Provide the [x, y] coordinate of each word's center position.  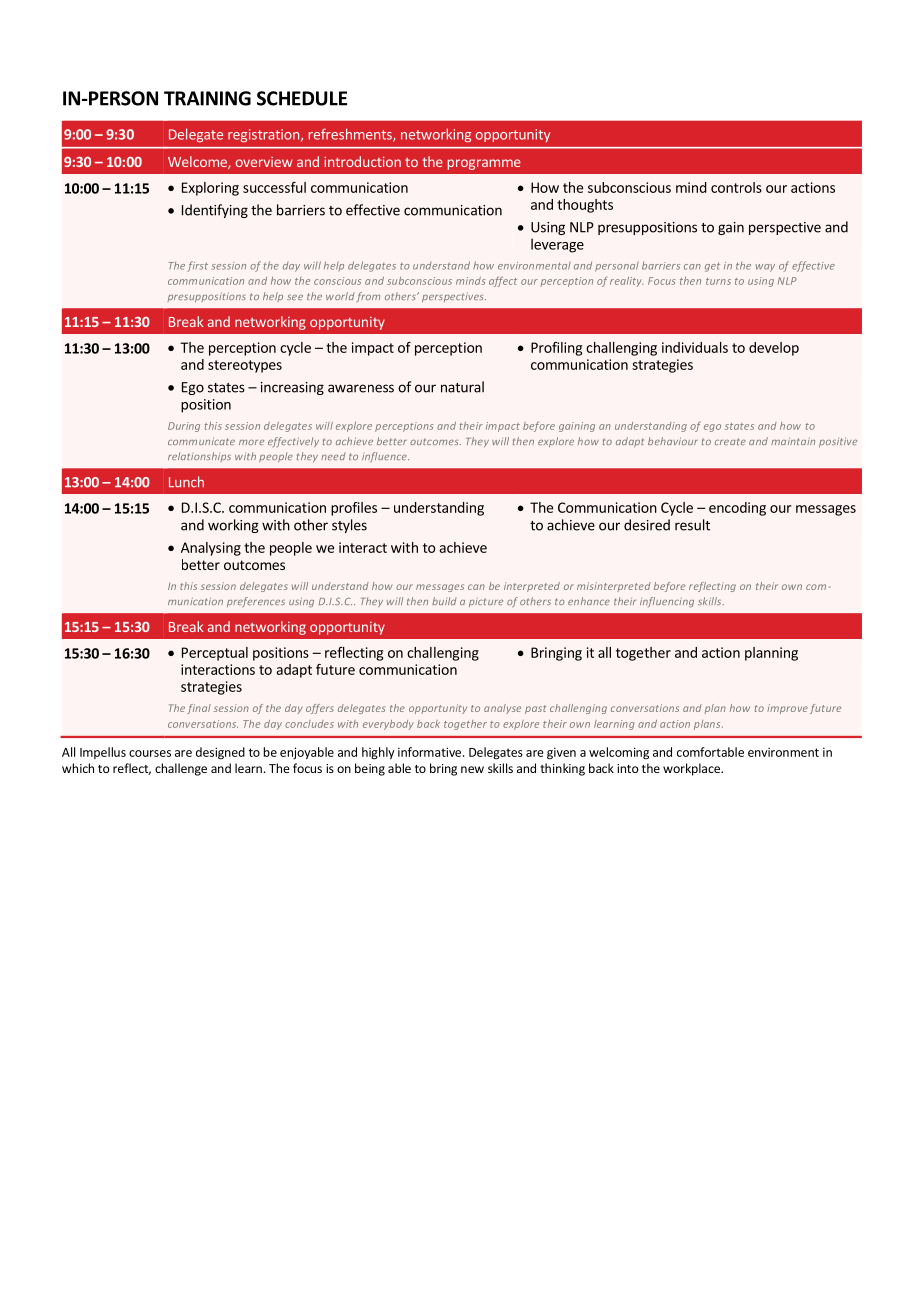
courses [150, 753]
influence [385, 457]
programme [484, 164]
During [184, 427]
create [730, 441]
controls [736, 187]
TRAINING [207, 98]
